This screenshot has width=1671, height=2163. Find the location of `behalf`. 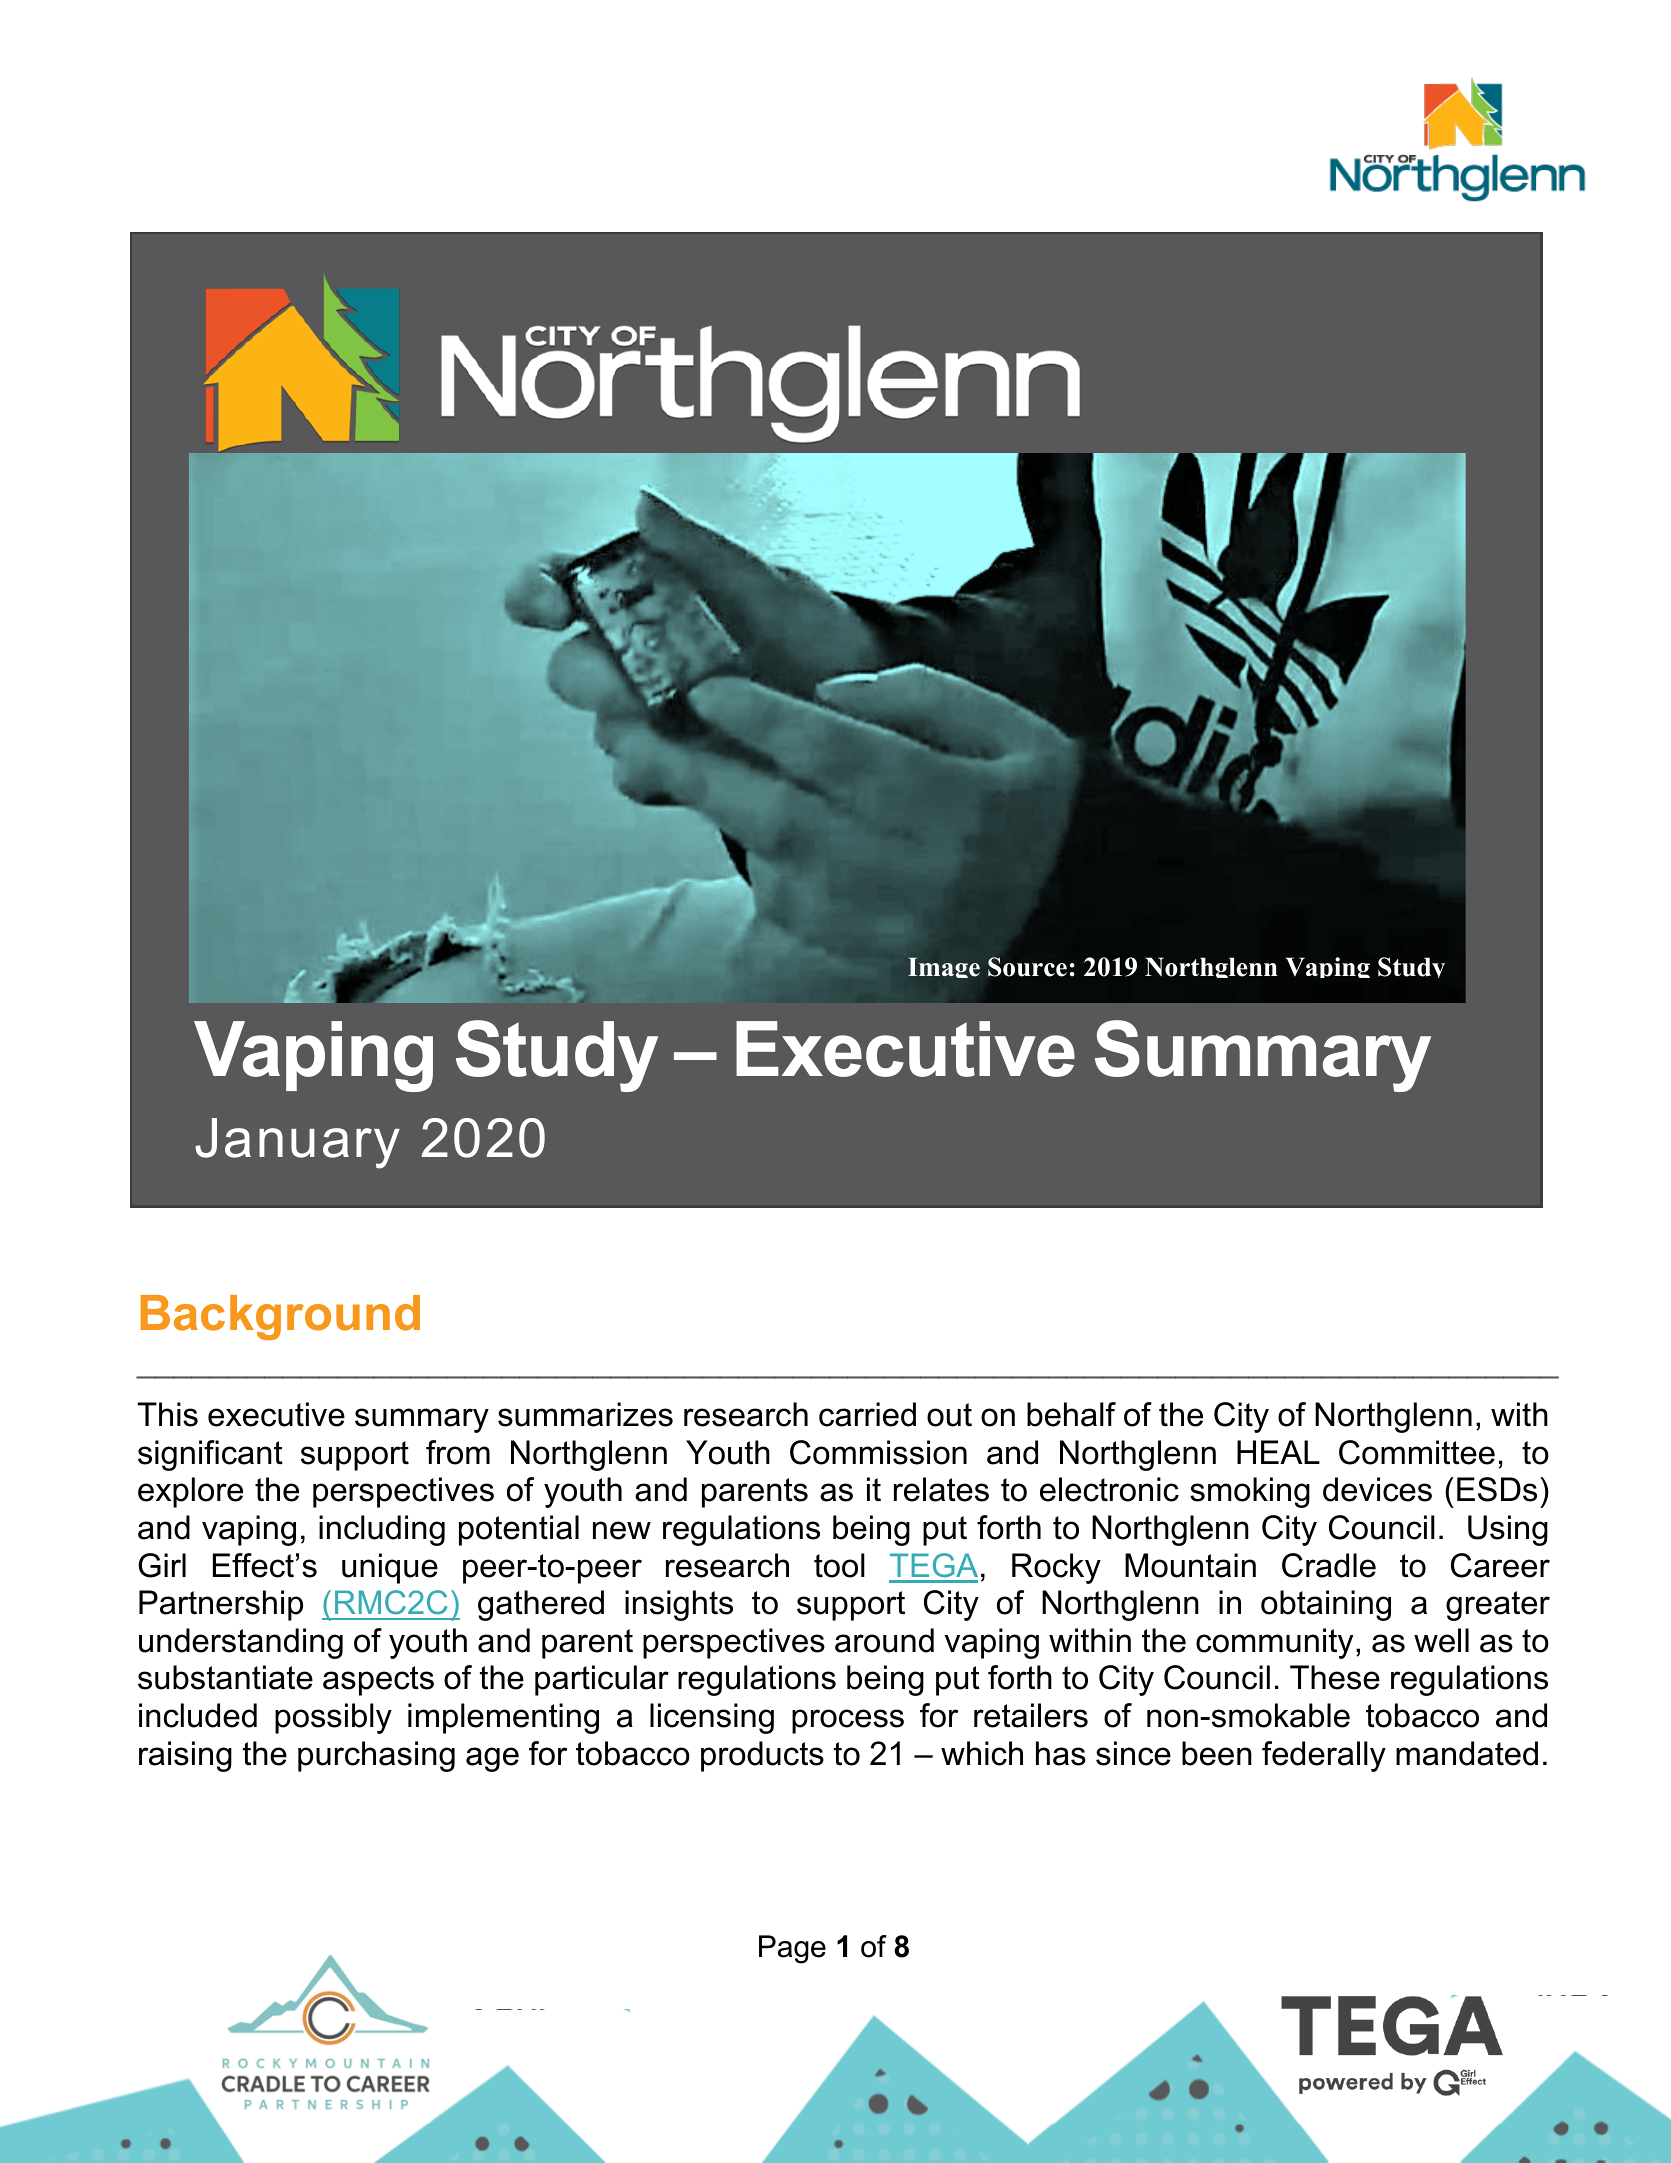

behalf is located at coordinates (1071, 1414).
